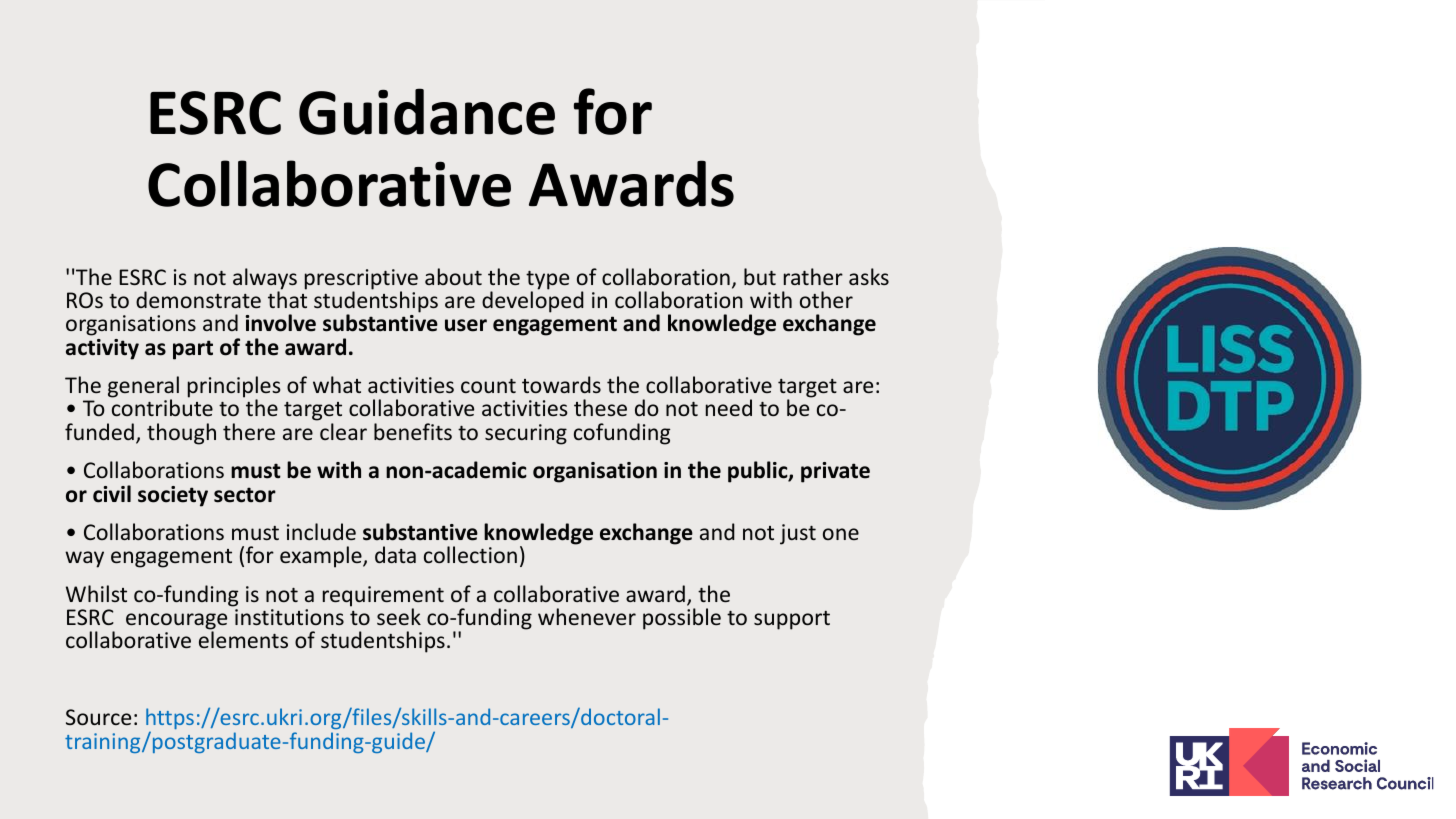 Image resolution: width=1456 pixels, height=819 pixels. Describe the element at coordinates (526, 434) in the screenshot. I see `securing` at that location.
